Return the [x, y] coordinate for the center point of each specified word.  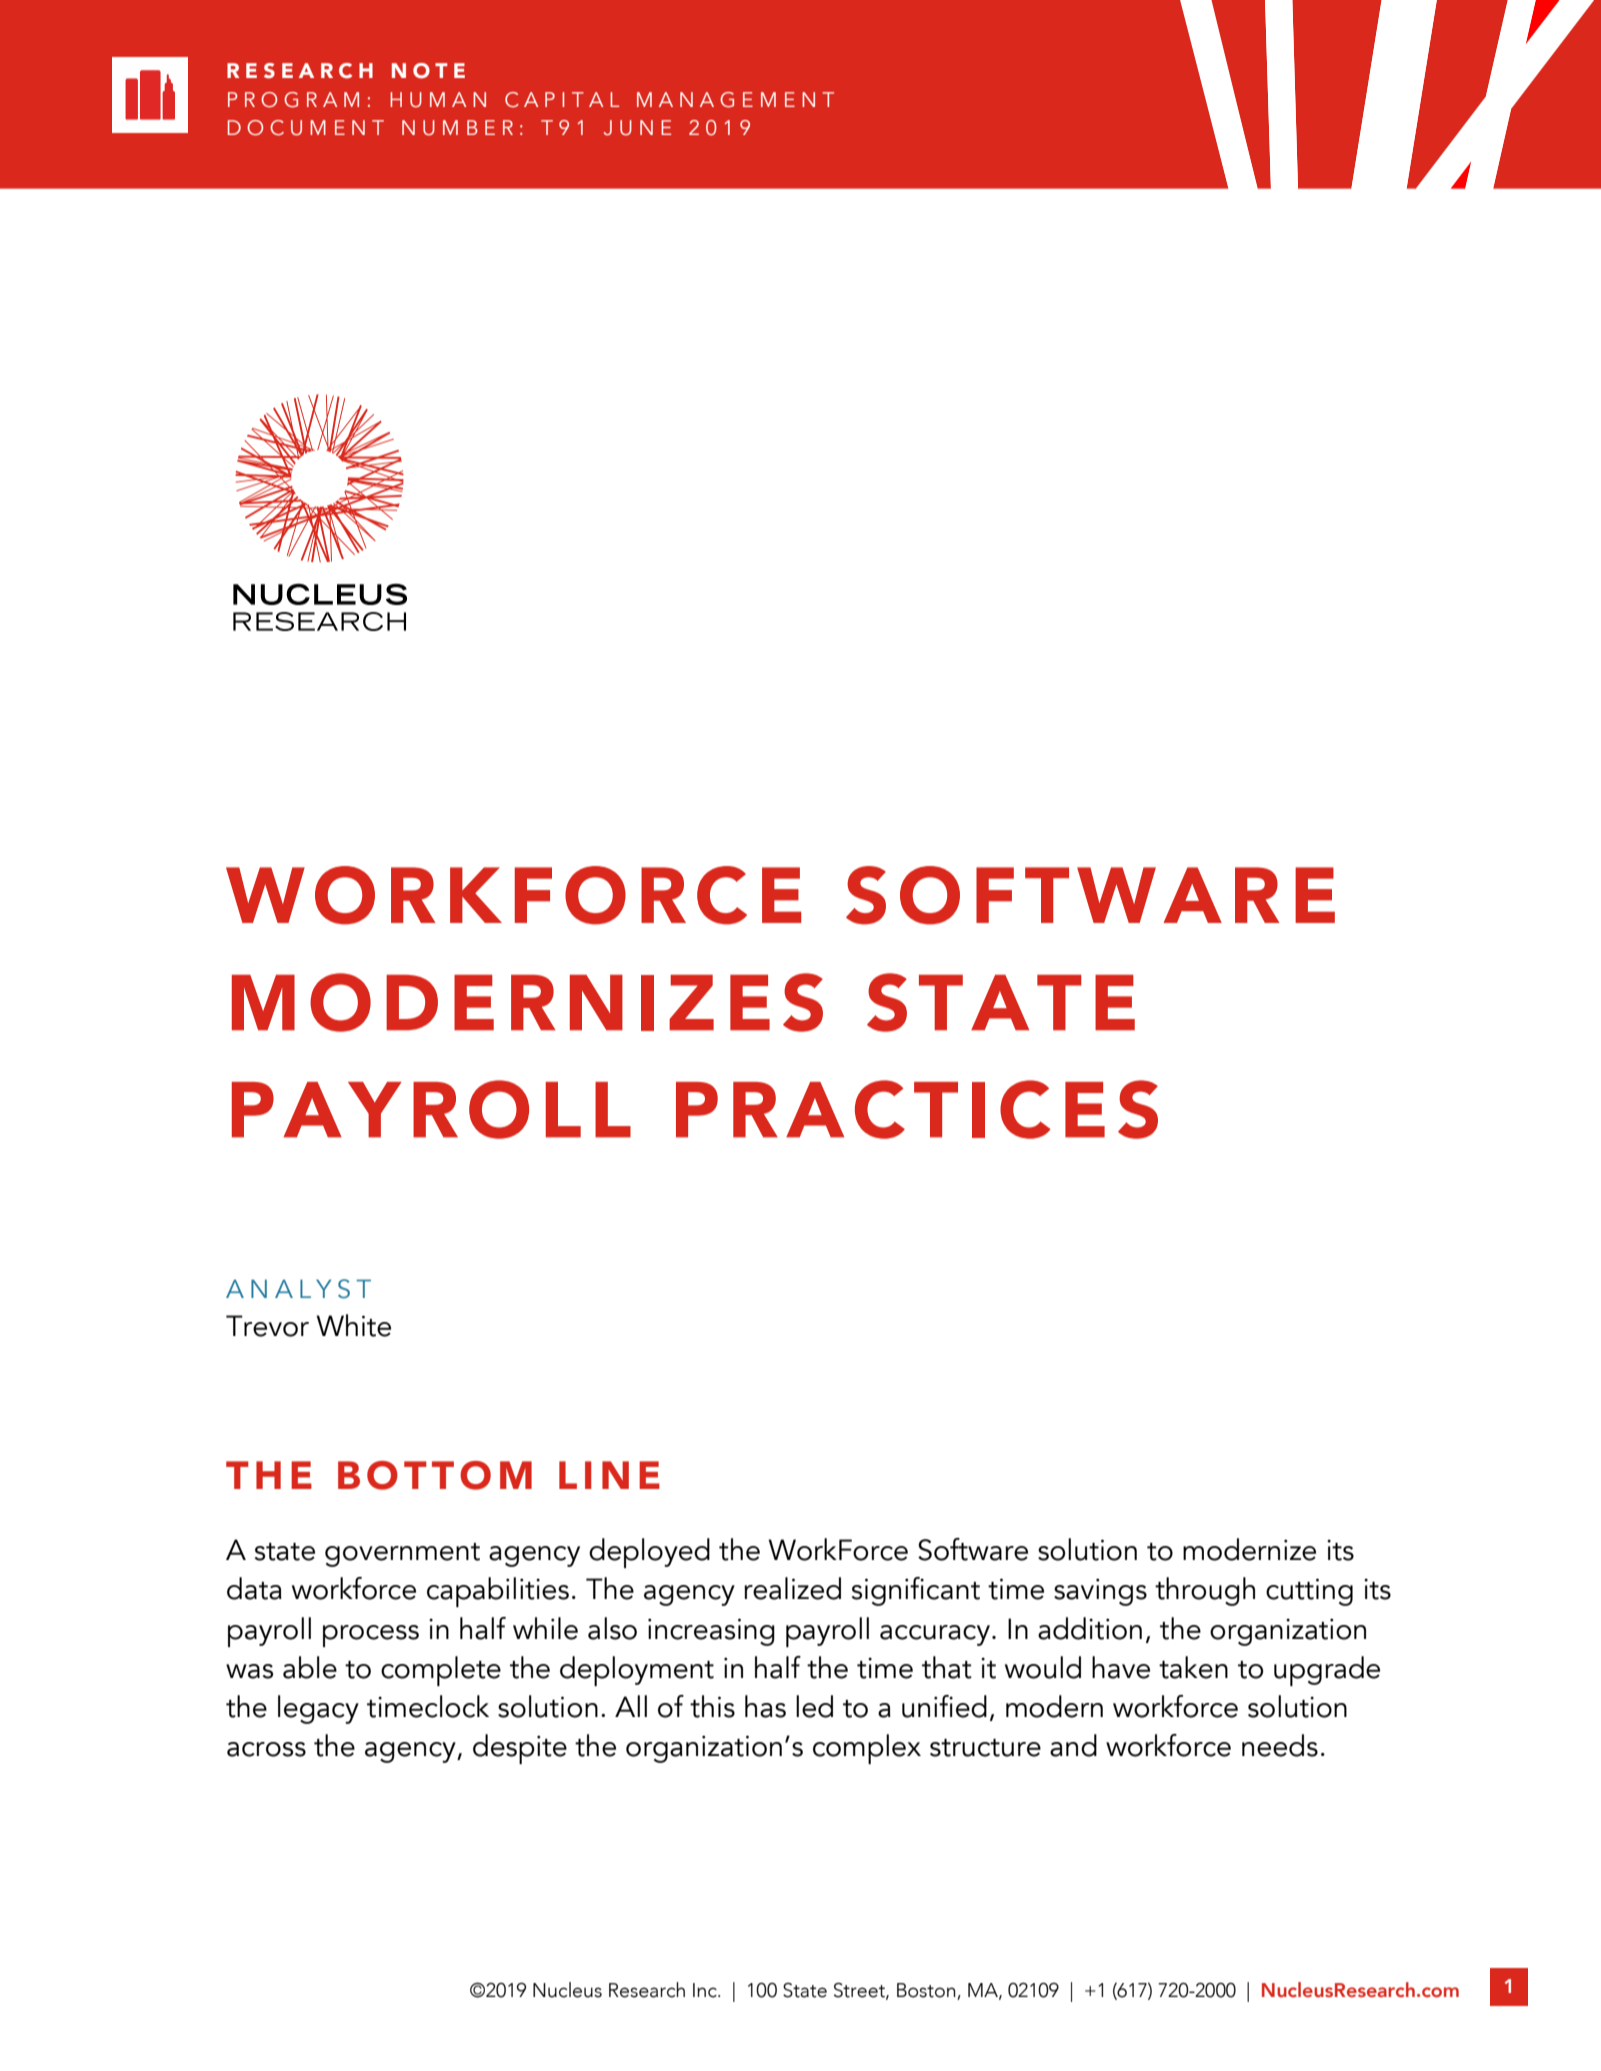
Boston [927, 1991]
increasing [711, 1632]
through [1205, 1591]
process [371, 1636]
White [353, 1325]
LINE [609, 1475]
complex [867, 1749]
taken [1193, 1667]
